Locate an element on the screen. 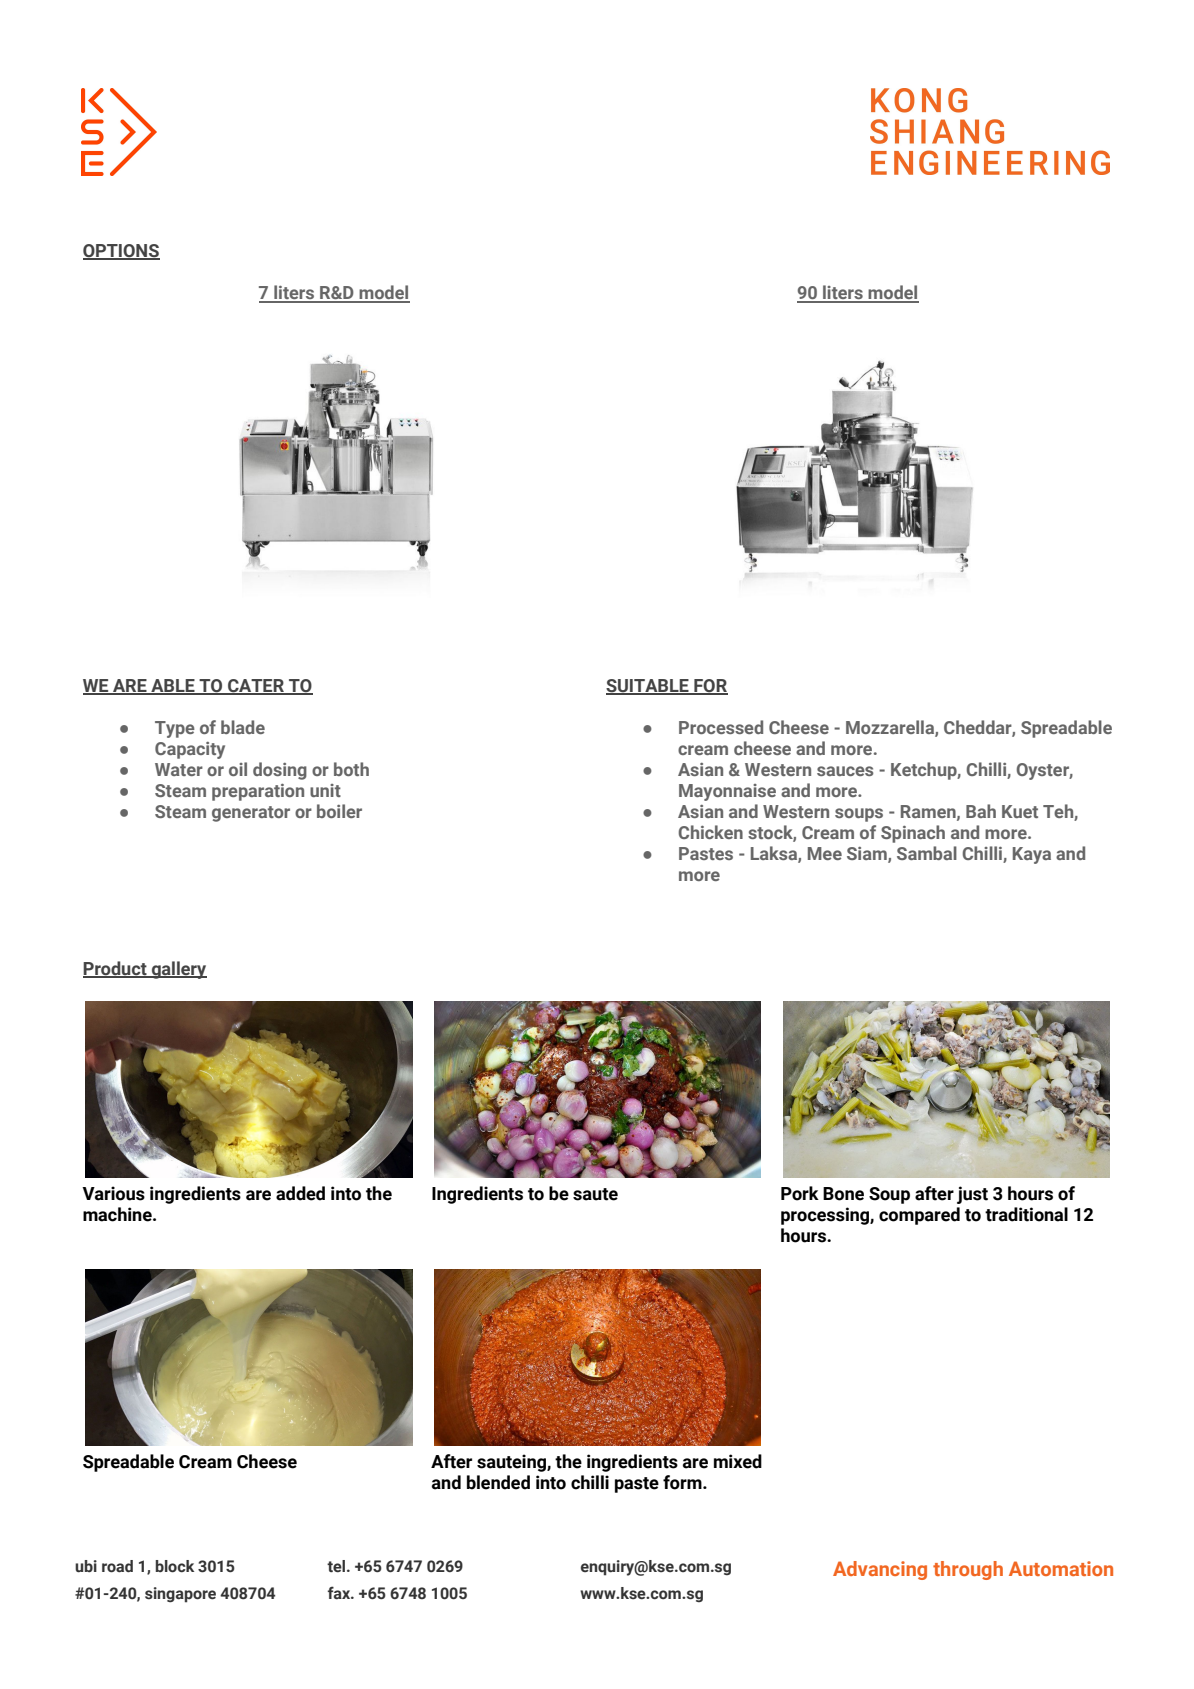 The width and height of the screenshot is (1194, 1689). gallery is located at coordinates (178, 970).
